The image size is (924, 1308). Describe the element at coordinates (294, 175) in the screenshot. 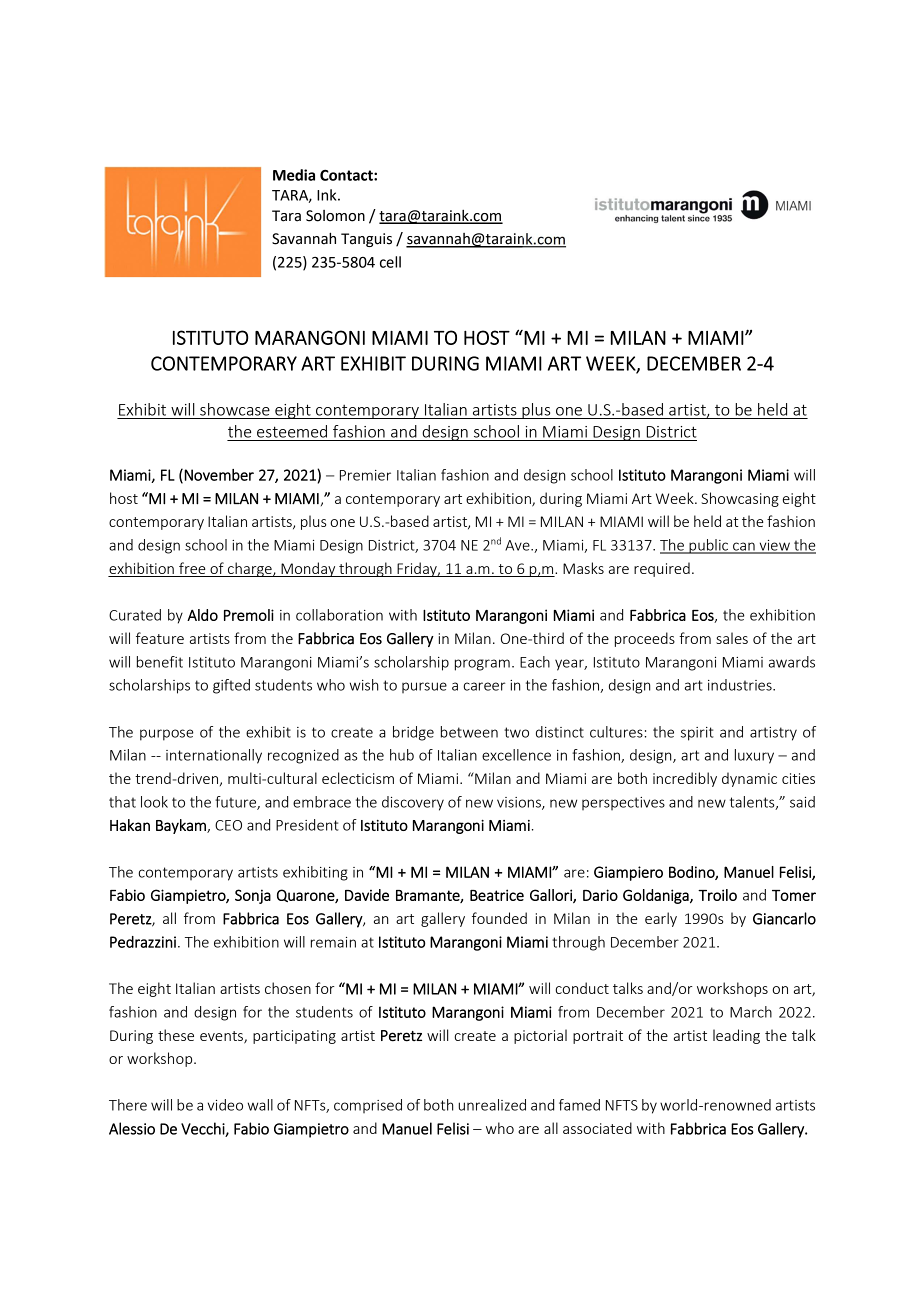

I see `Media` at that location.
